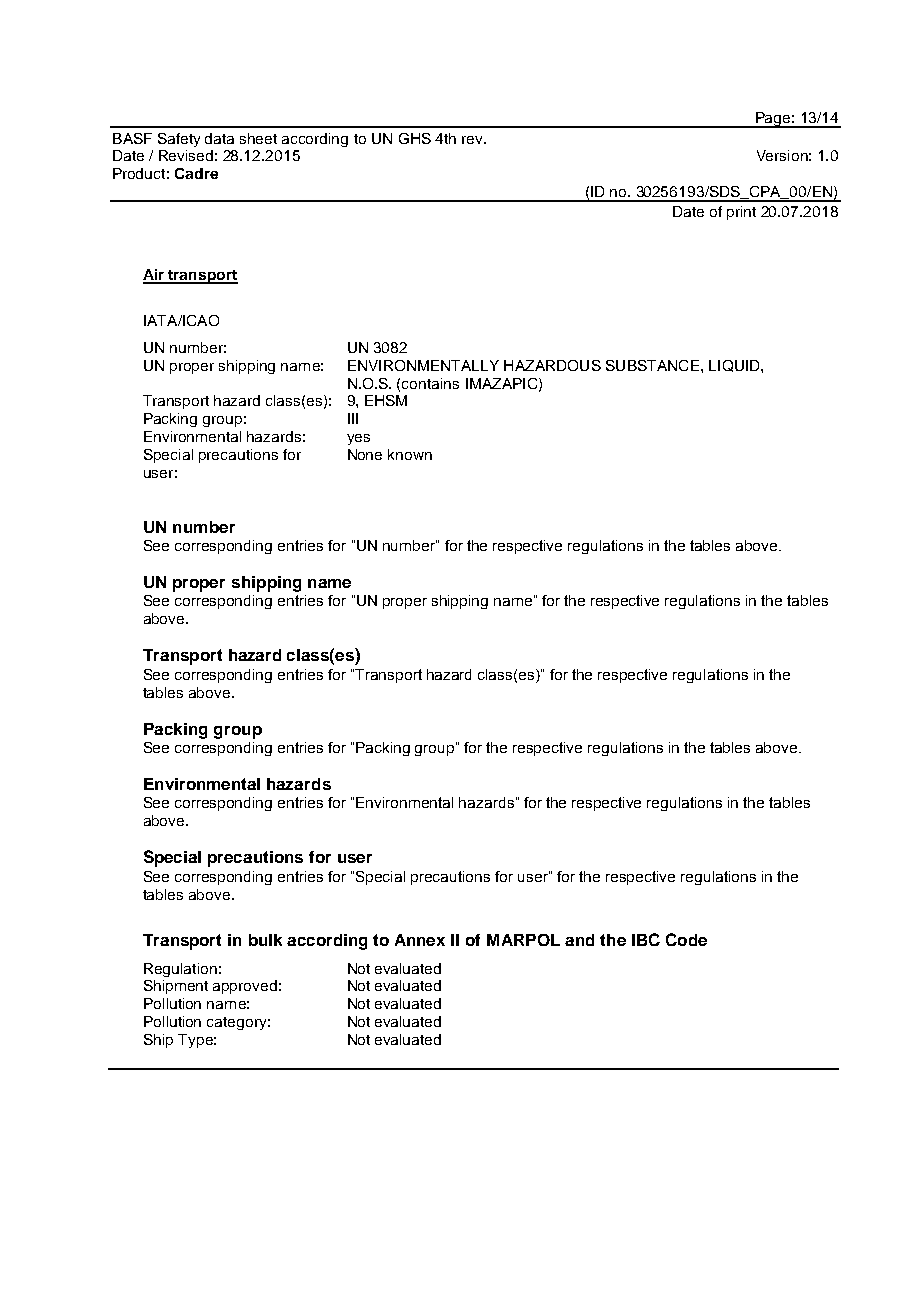  I want to click on approved, so click(245, 987).
